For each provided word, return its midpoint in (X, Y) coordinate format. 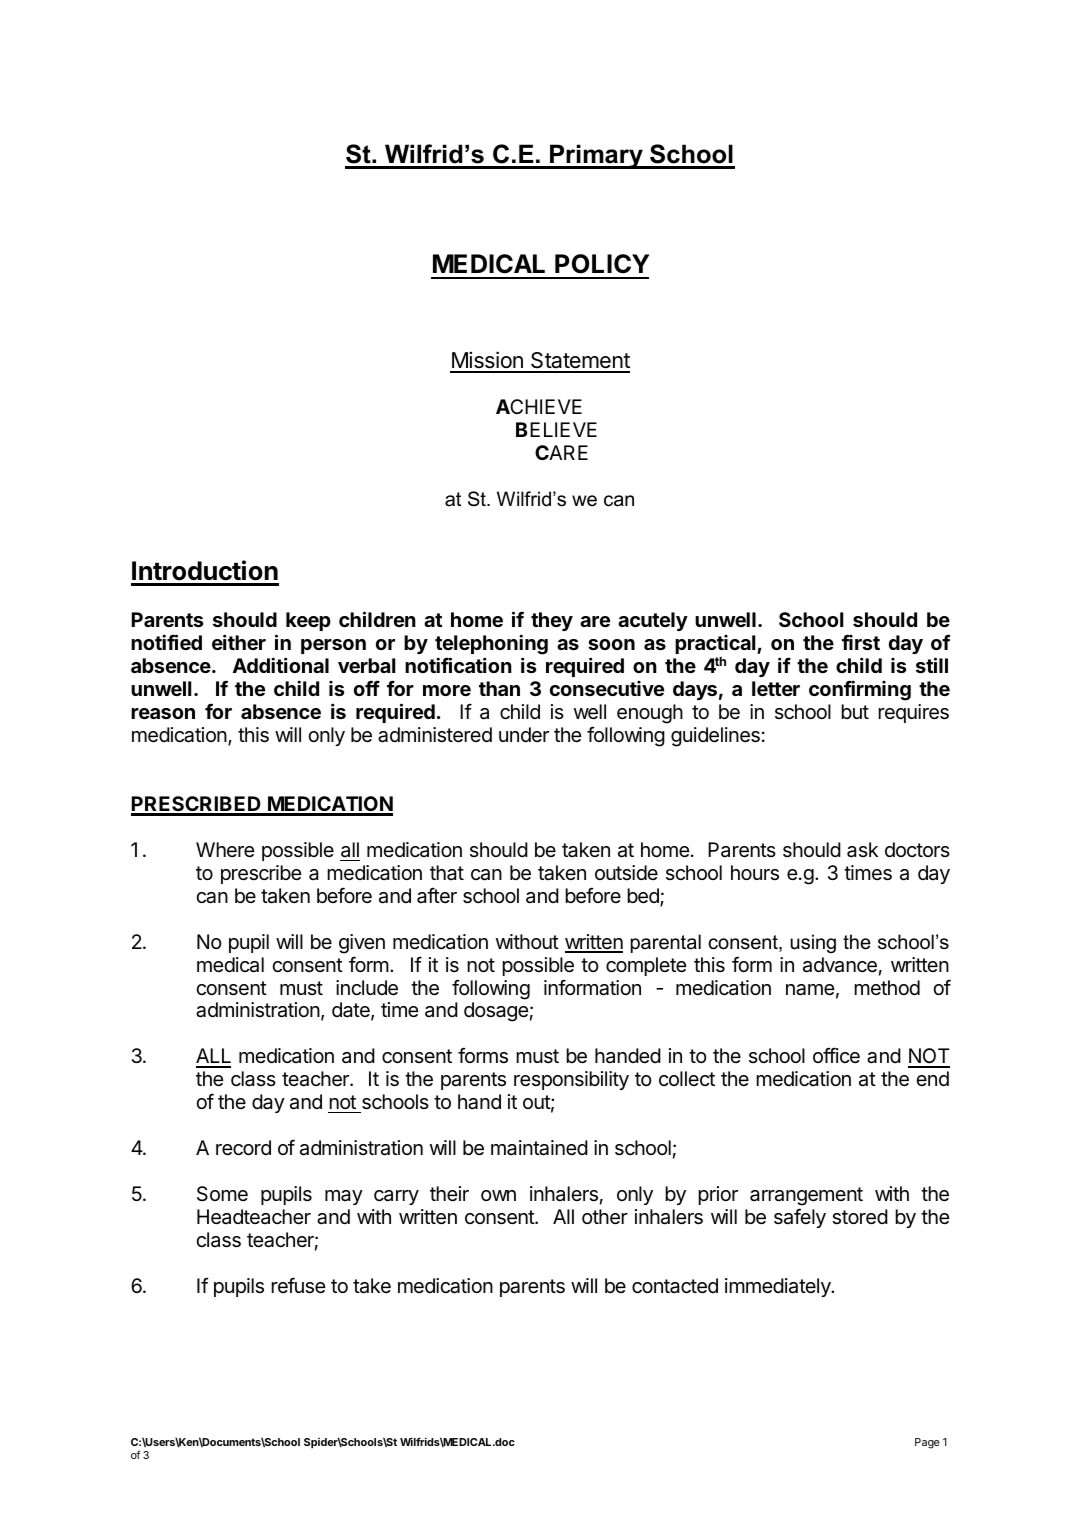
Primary (596, 156)
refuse (298, 1285)
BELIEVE (556, 429)
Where (225, 849)
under (524, 734)
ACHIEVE (539, 406)
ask (862, 850)
